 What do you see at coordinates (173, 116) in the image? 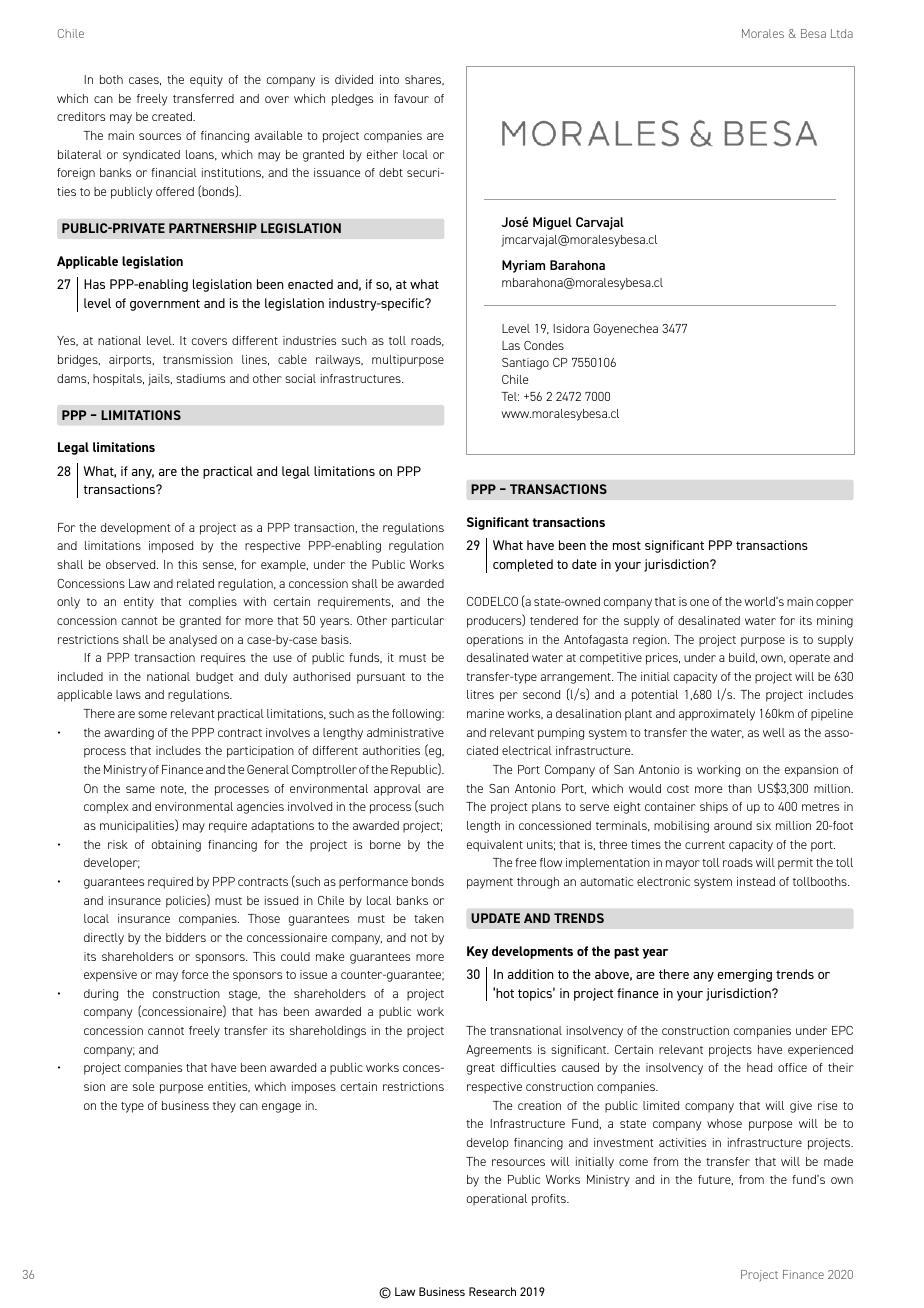
I see `created` at bounding box center [173, 116].
